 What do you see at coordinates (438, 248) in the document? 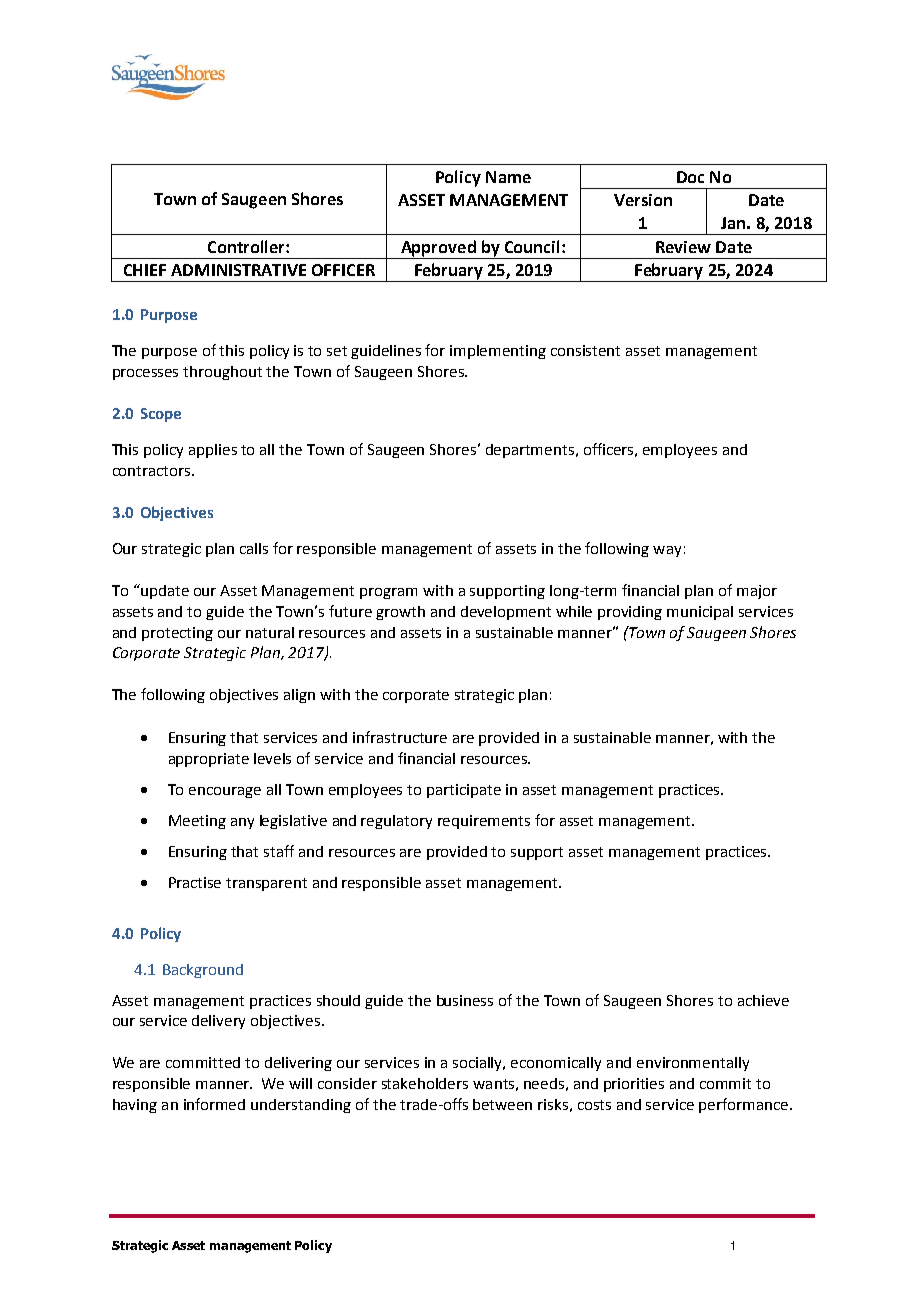
I see `Approved` at bounding box center [438, 248].
